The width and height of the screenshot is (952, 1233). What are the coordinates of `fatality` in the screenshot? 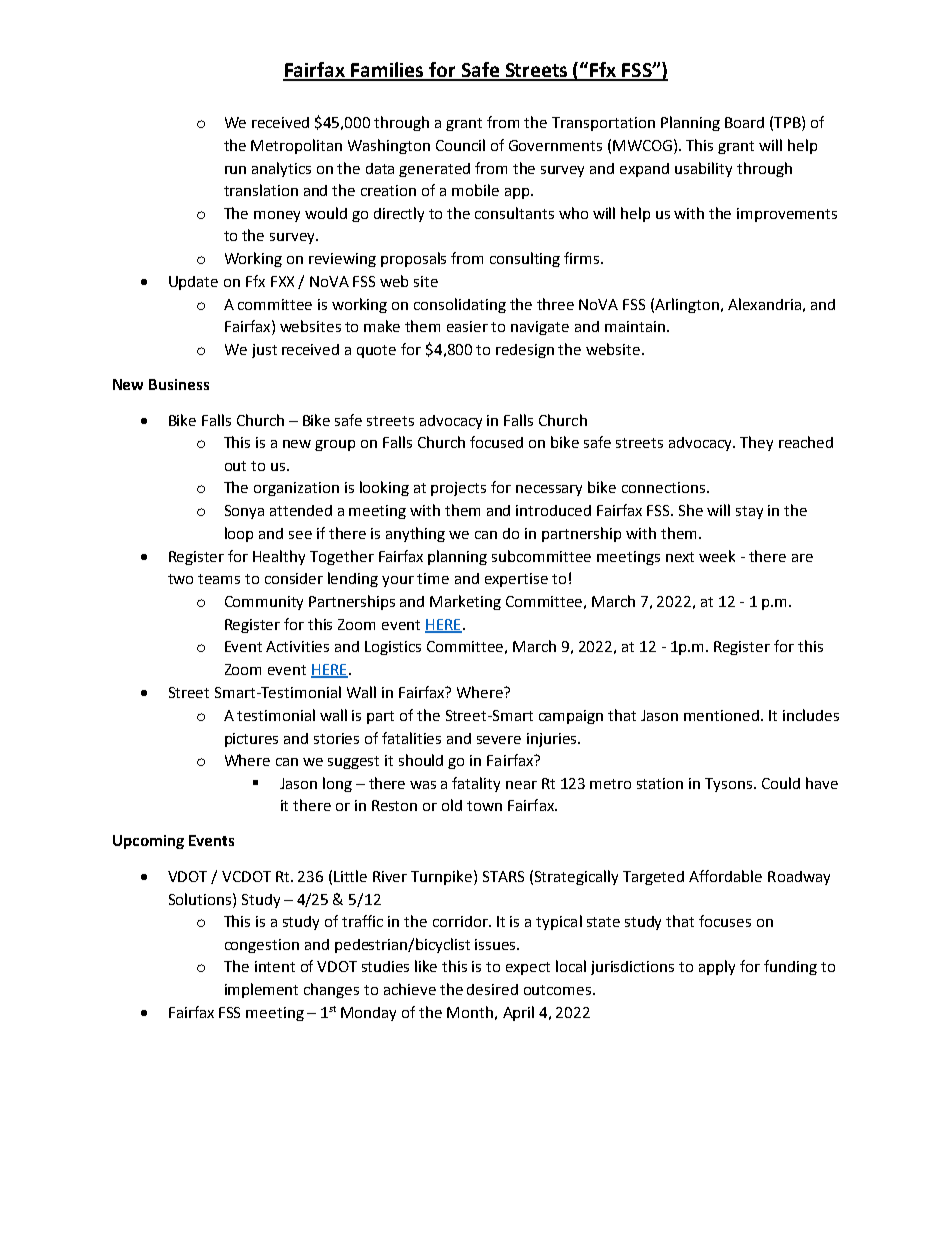 It's located at (476, 784).
